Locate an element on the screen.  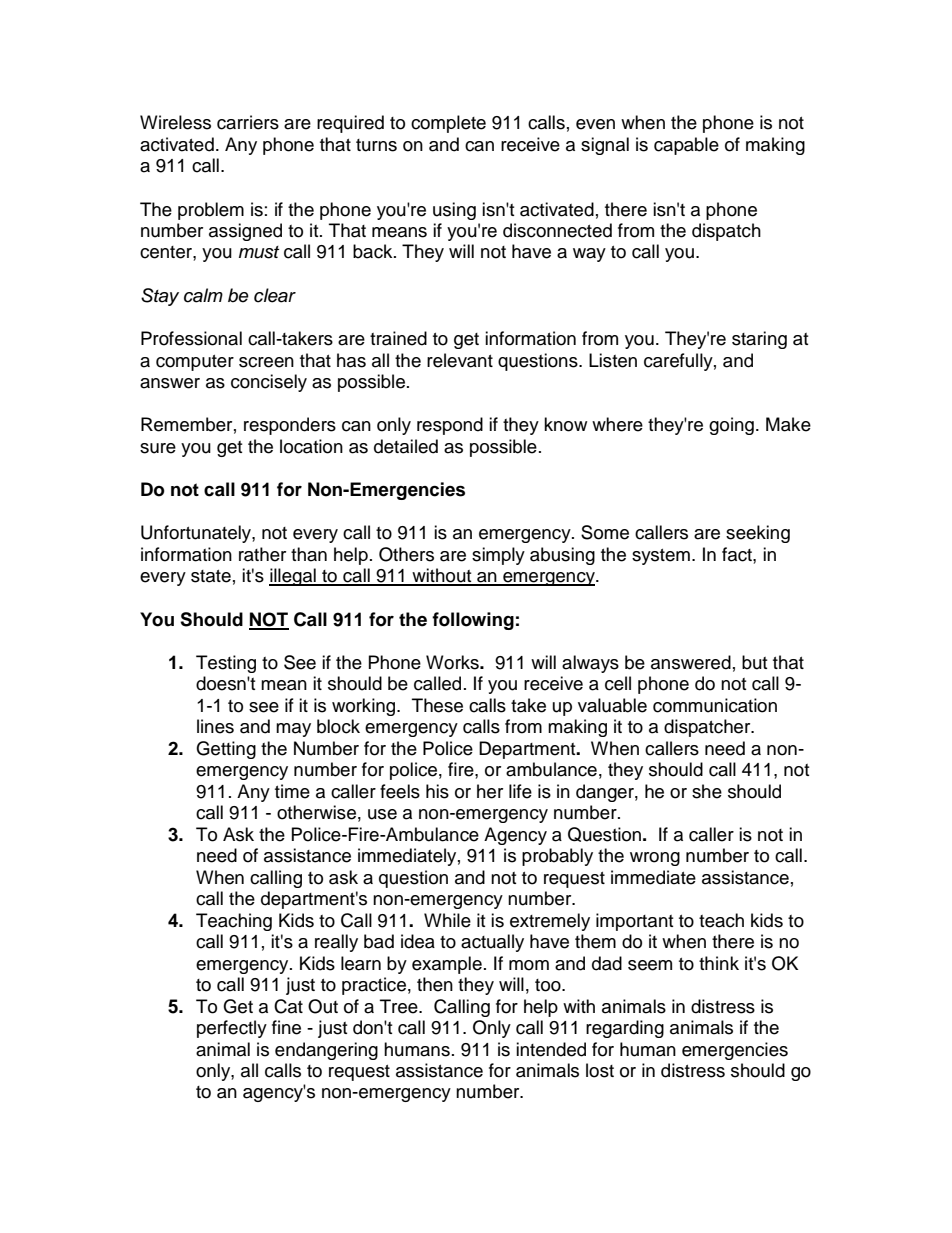
carriers is located at coordinates (248, 122).
